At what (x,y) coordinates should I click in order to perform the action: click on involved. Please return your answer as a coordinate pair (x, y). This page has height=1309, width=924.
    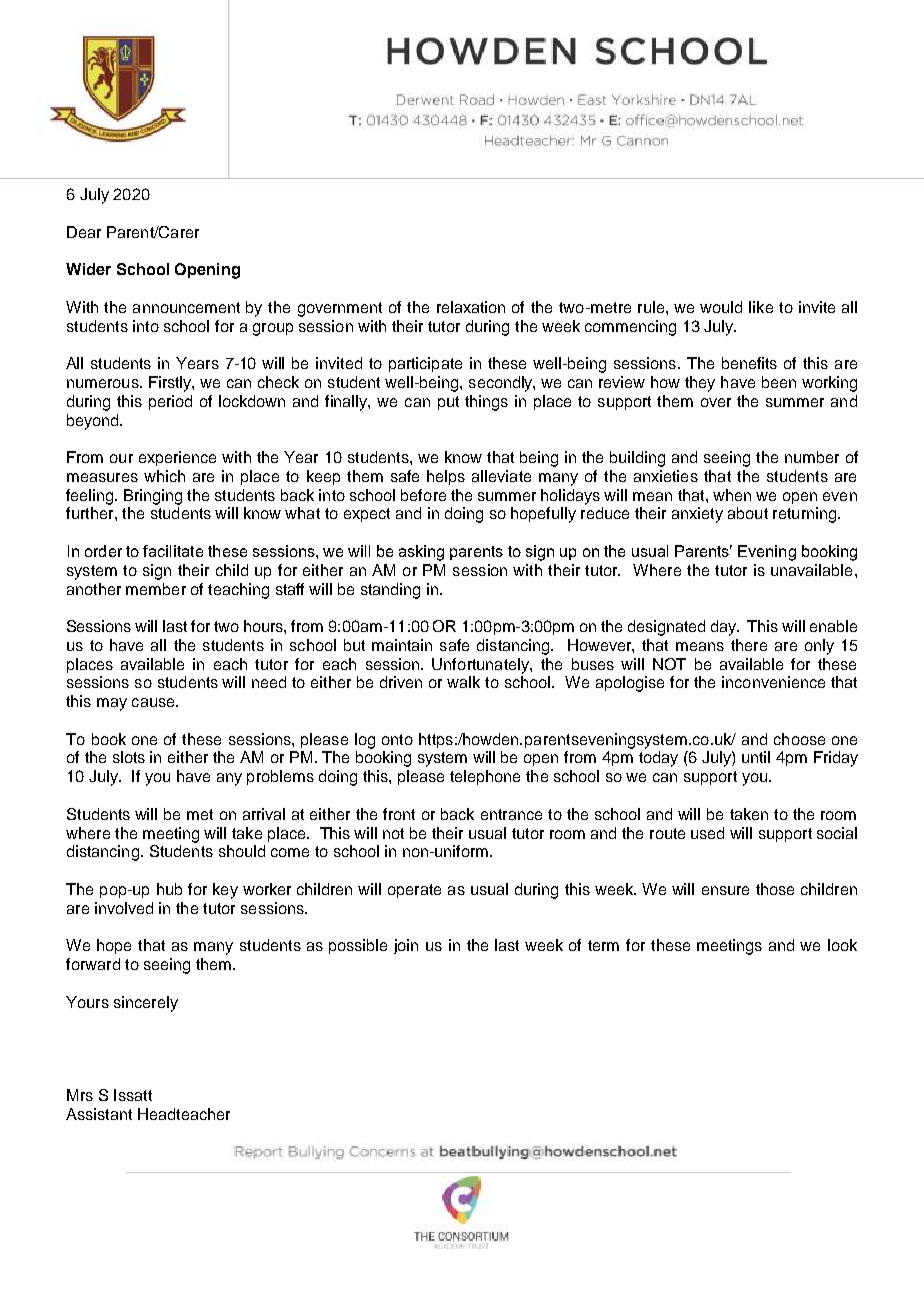
    Looking at the image, I should click on (124, 908).
